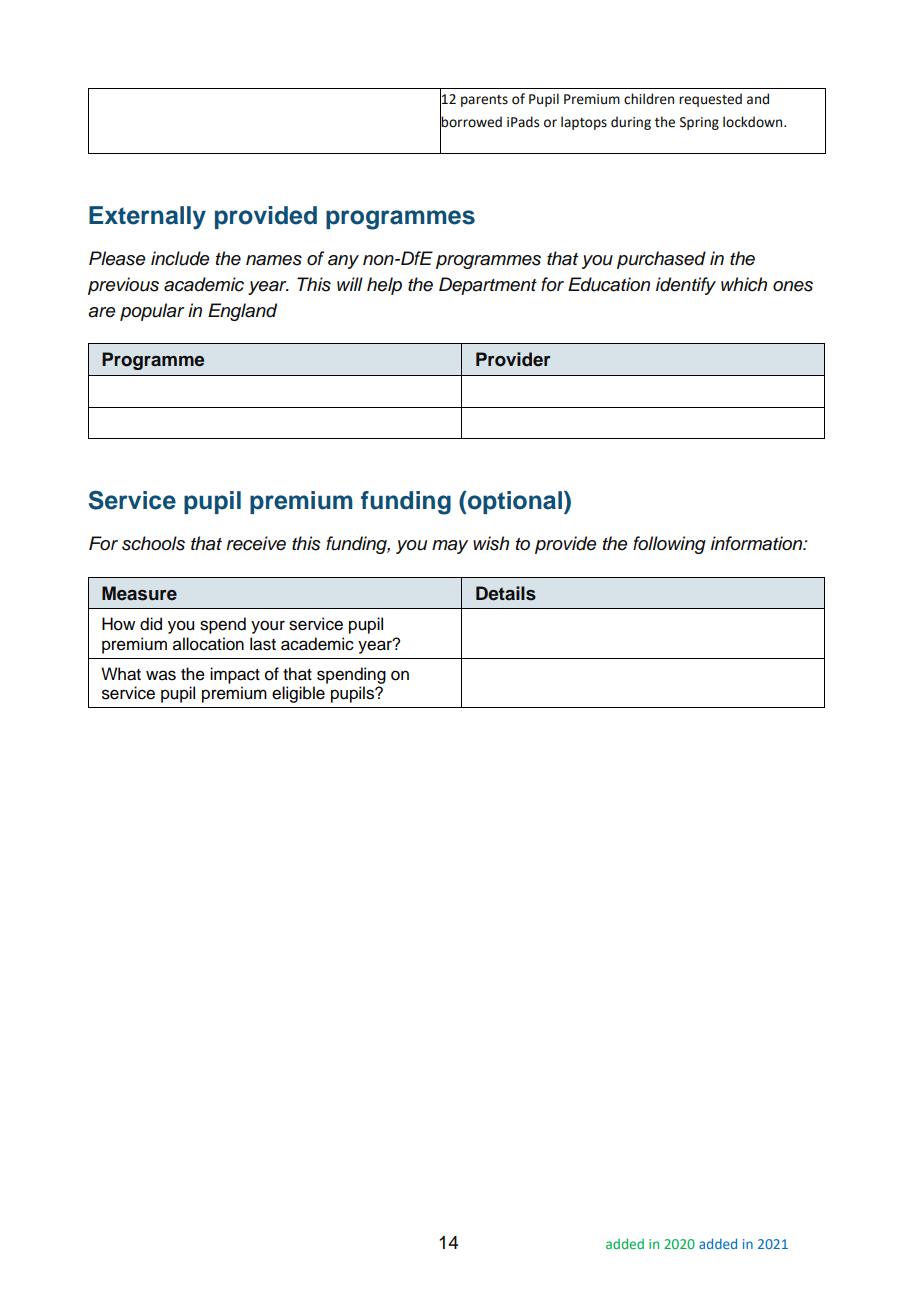  What do you see at coordinates (506, 593) in the screenshot?
I see `Details` at bounding box center [506, 593].
